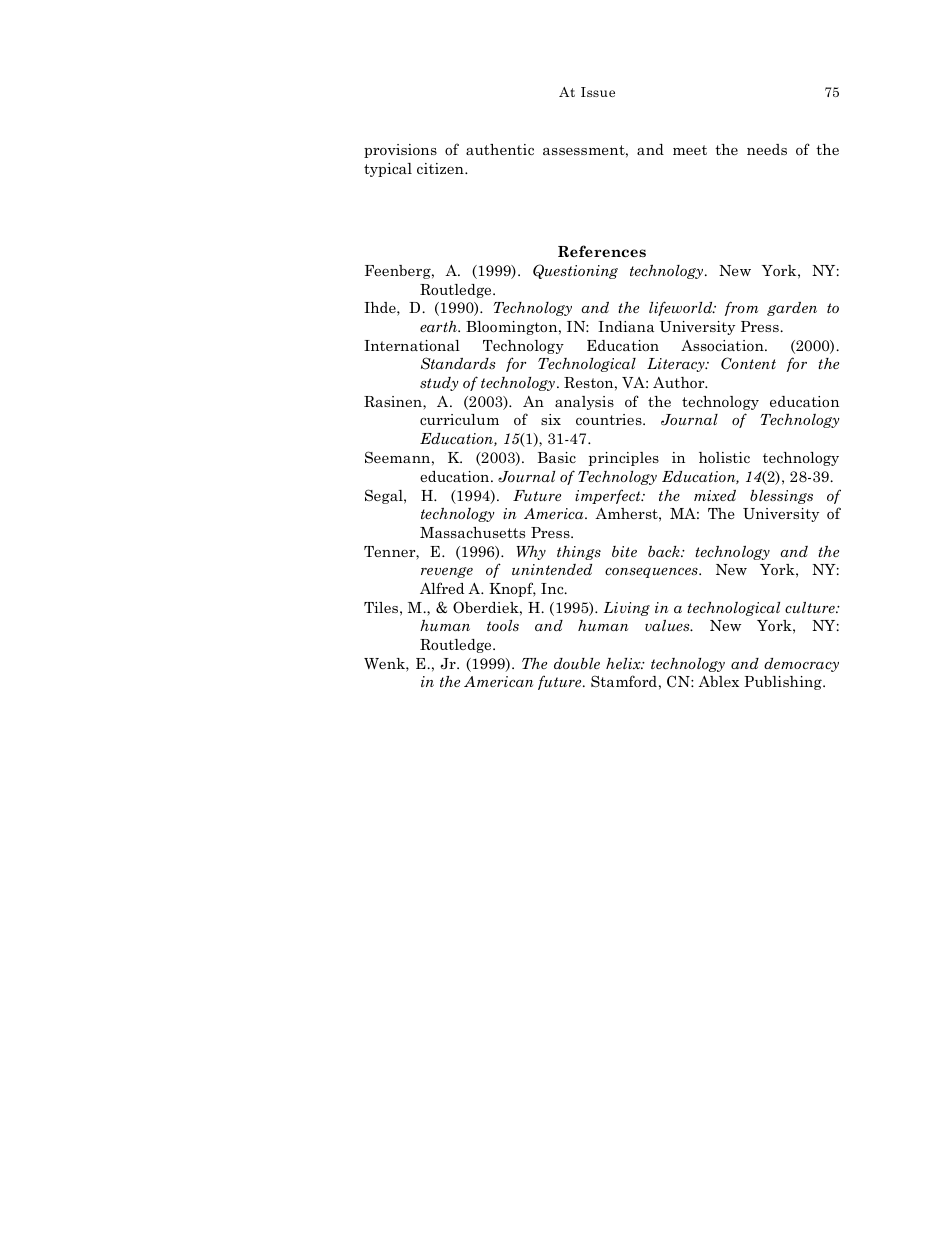  I want to click on blessings, so click(781, 497).
